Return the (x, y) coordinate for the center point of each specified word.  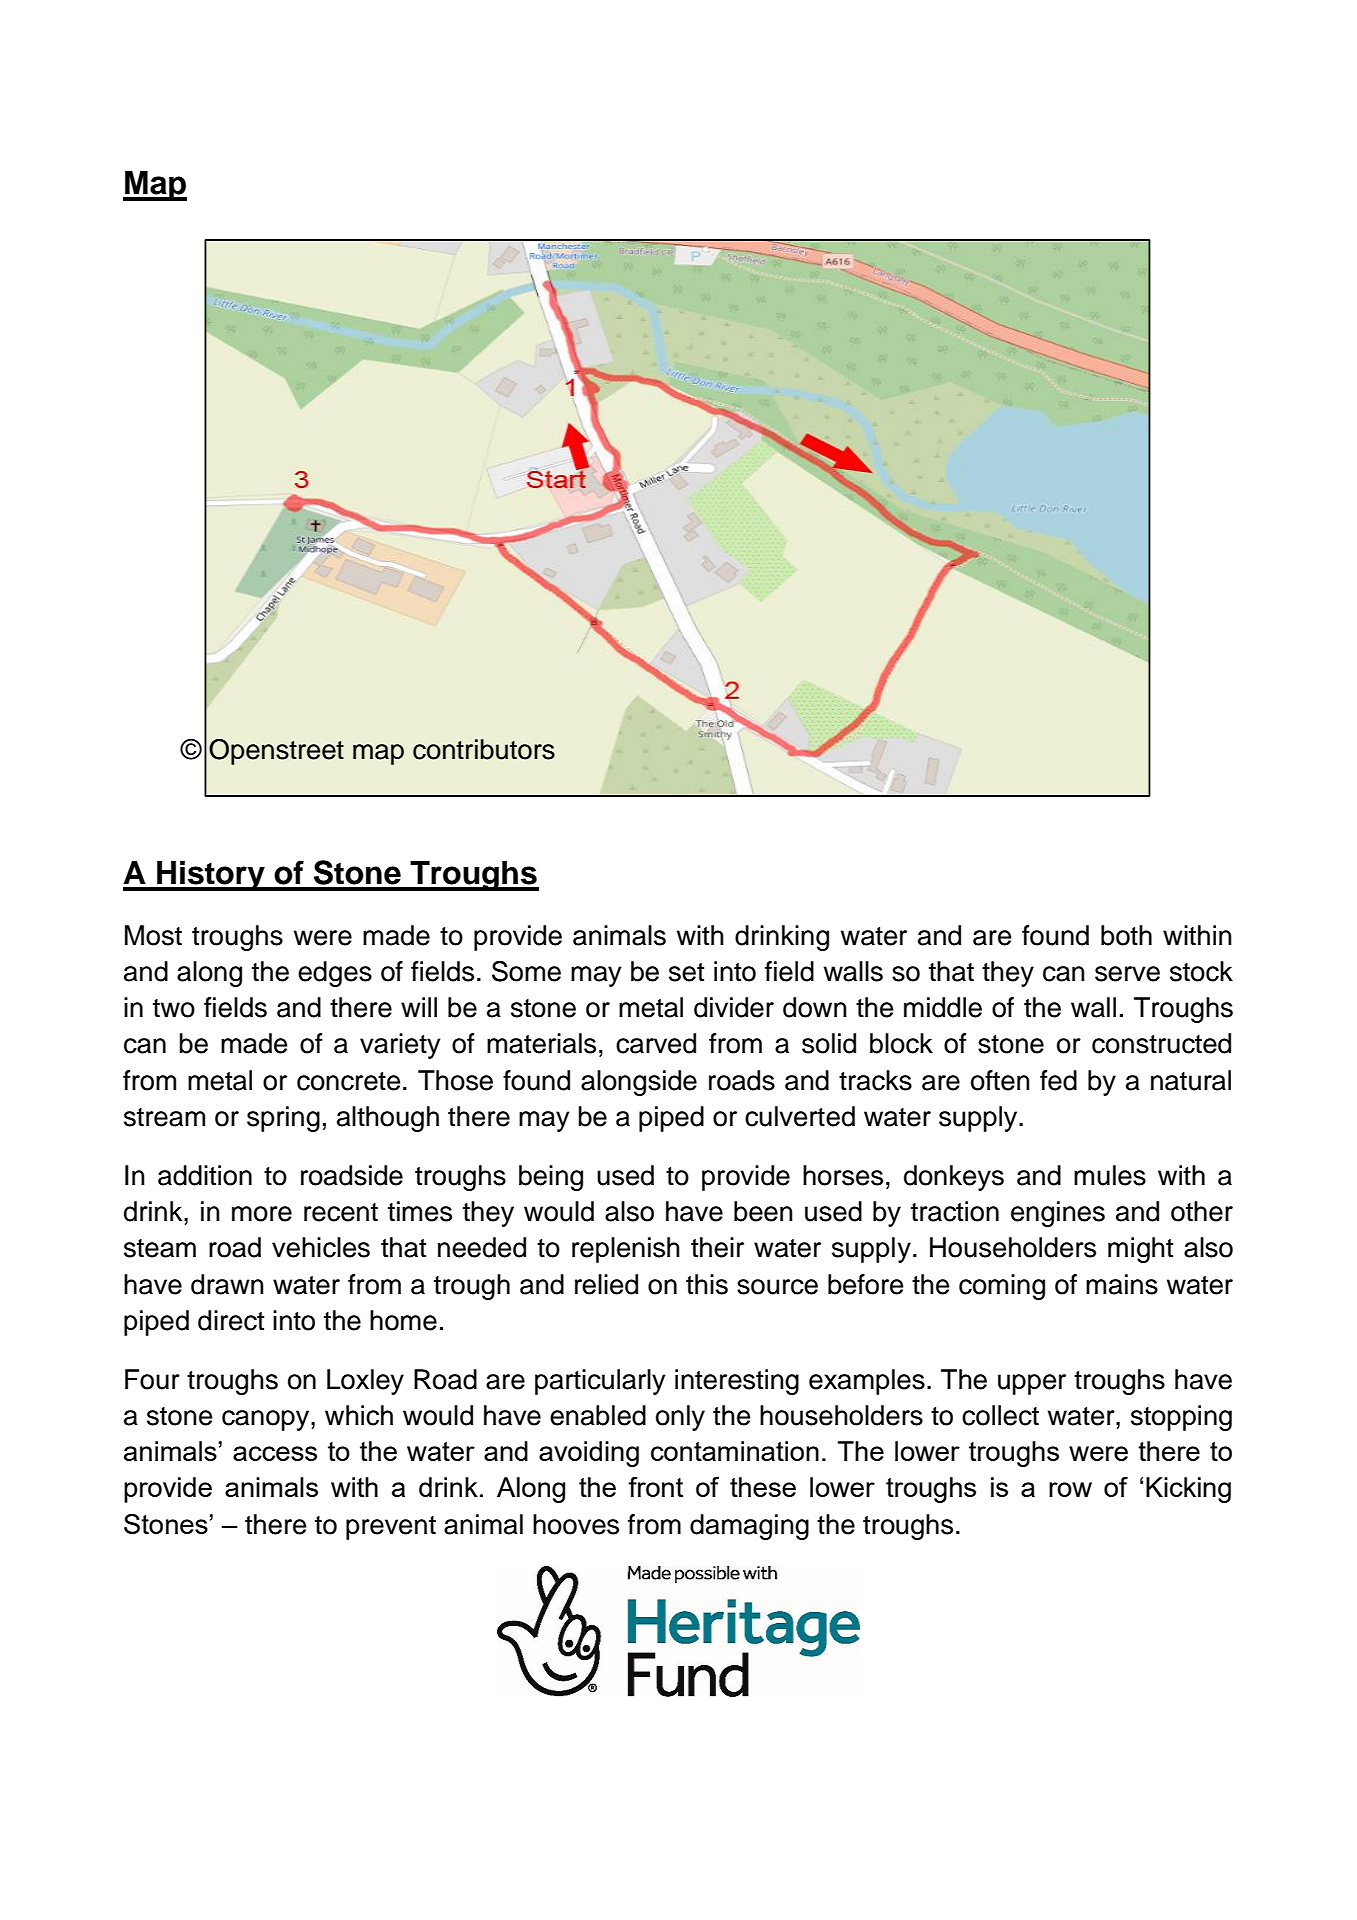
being (551, 1178)
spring (283, 1119)
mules (1110, 1175)
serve (1127, 974)
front (655, 1487)
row (1070, 1489)
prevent (391, 1528)
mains (1122, 1284)
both (1126, 935)
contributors (484, 749)
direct (231, 1320)
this (707, 1284)
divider (734, 1007)
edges (335, 974)
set (686, 972)
